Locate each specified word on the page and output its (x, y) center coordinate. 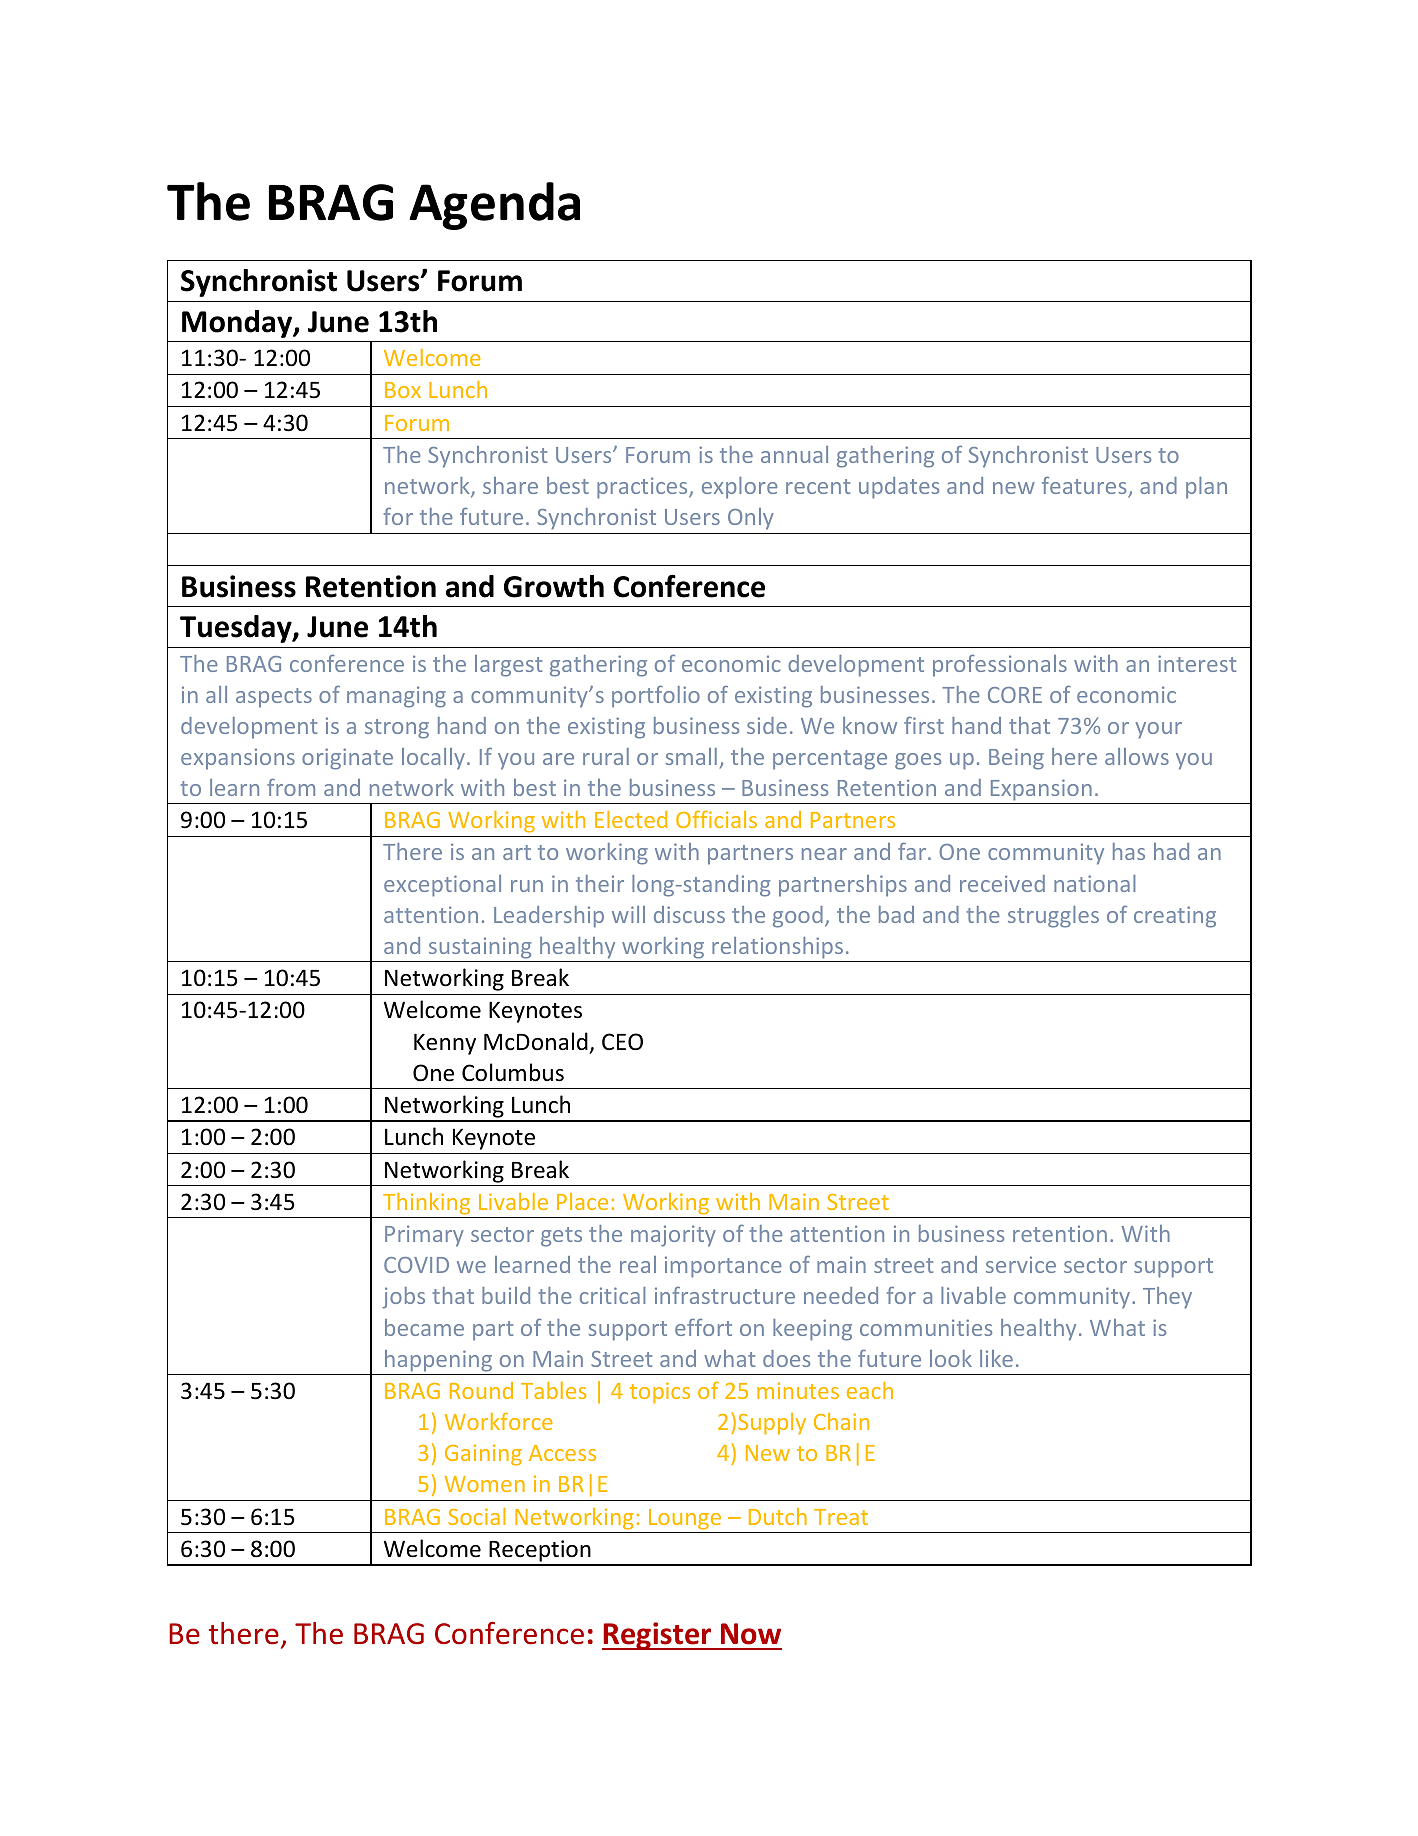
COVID (416, 1265)
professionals (1000, 665)
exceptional (442, 886)
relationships (777, 948)
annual (794, 454)
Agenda (494, 206)
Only (751, 519)
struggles (1053, 917)
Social (477, 1516)
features (1085, 487)
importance (723, 1267)
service (1021, 1264)
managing (396, 697)
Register (658, 1636)
